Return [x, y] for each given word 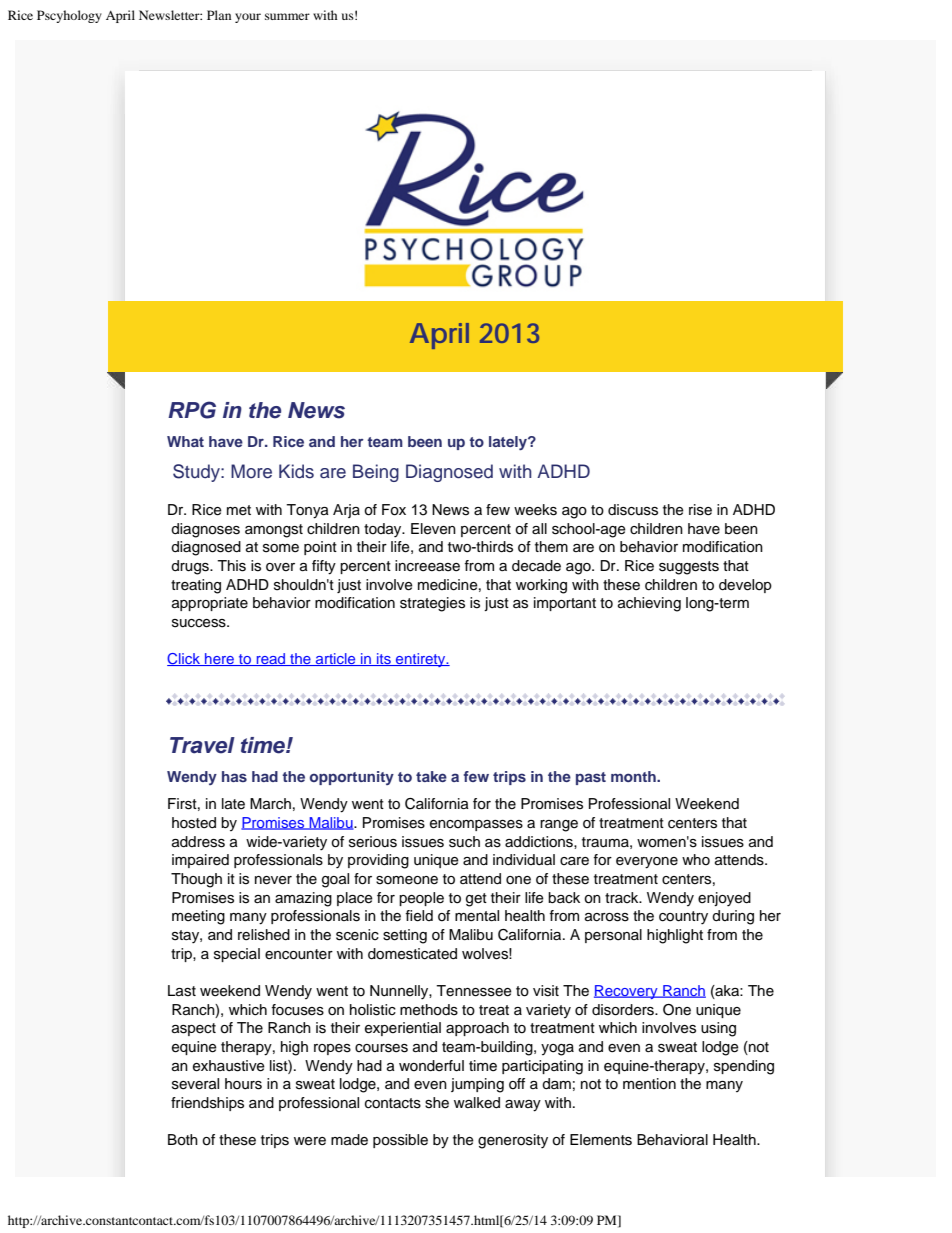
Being [376, 473]
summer [287, 16]
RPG [192, 410]
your [248, 18]
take [431, 776]
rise [700, 510]
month [634, 776]
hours [243, 1084]
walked [477, 1103]
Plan [219, 15]
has [234, 776]
